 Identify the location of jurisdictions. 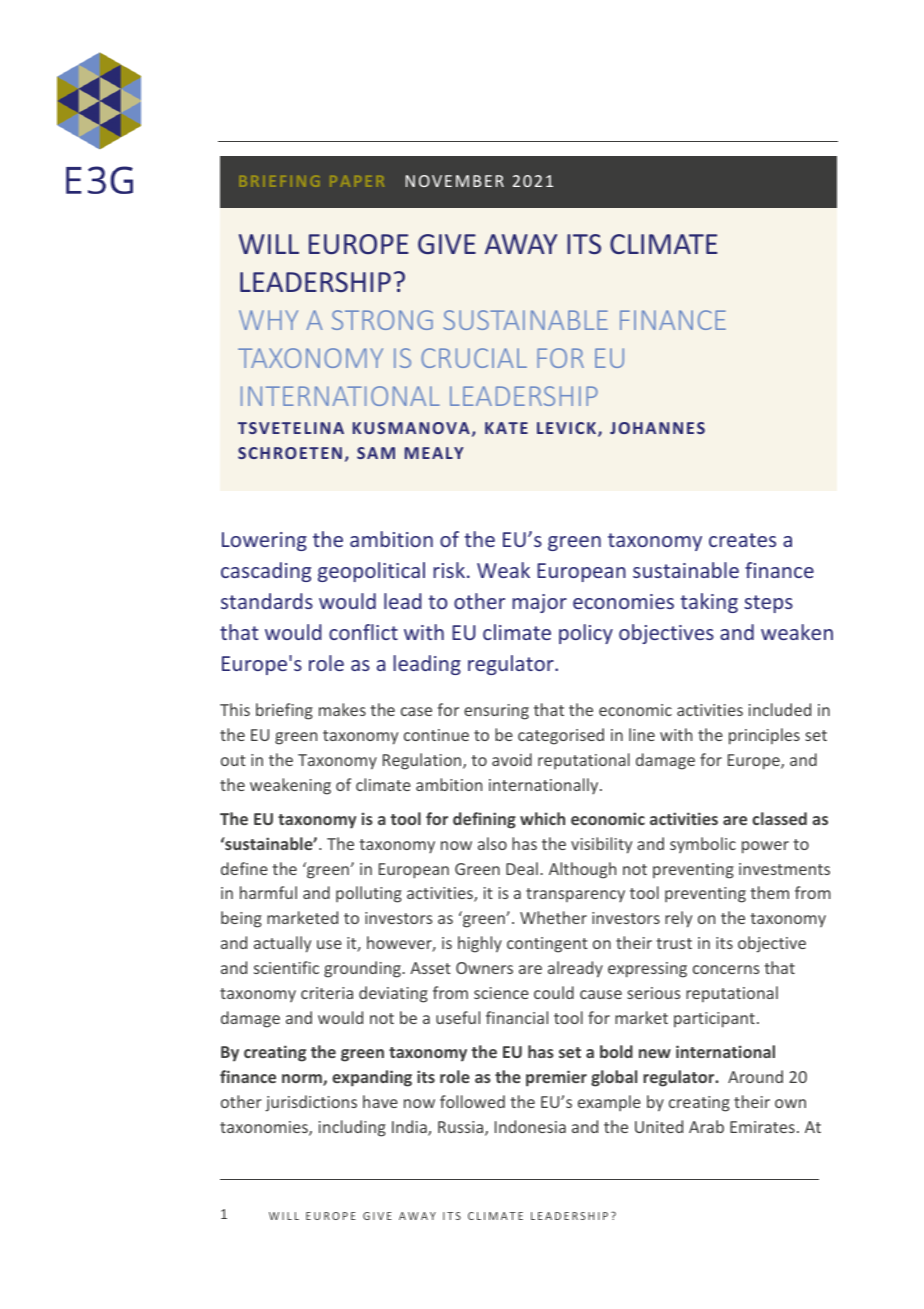
(311, 1103).
